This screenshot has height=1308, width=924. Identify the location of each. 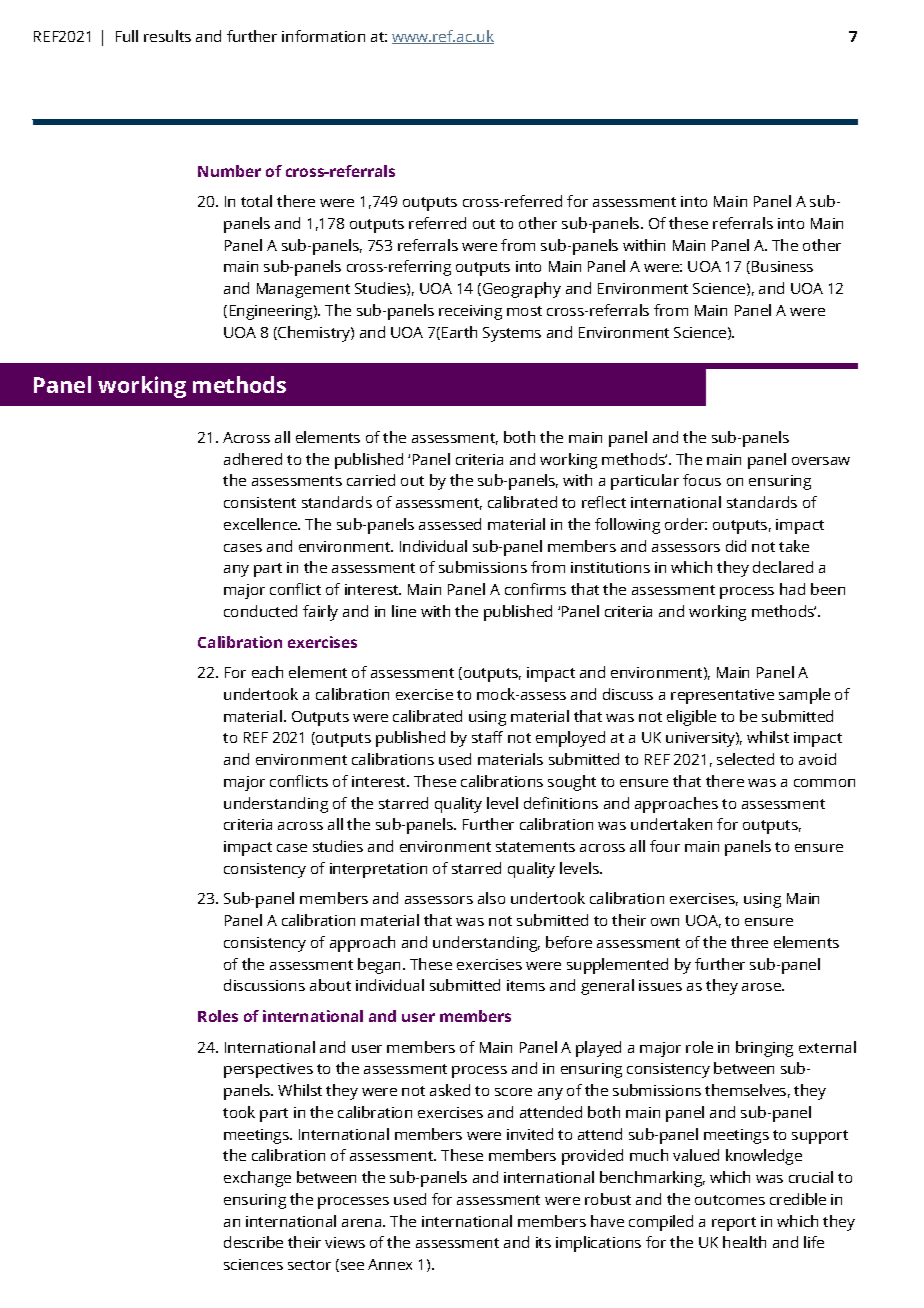
(267, 672).
